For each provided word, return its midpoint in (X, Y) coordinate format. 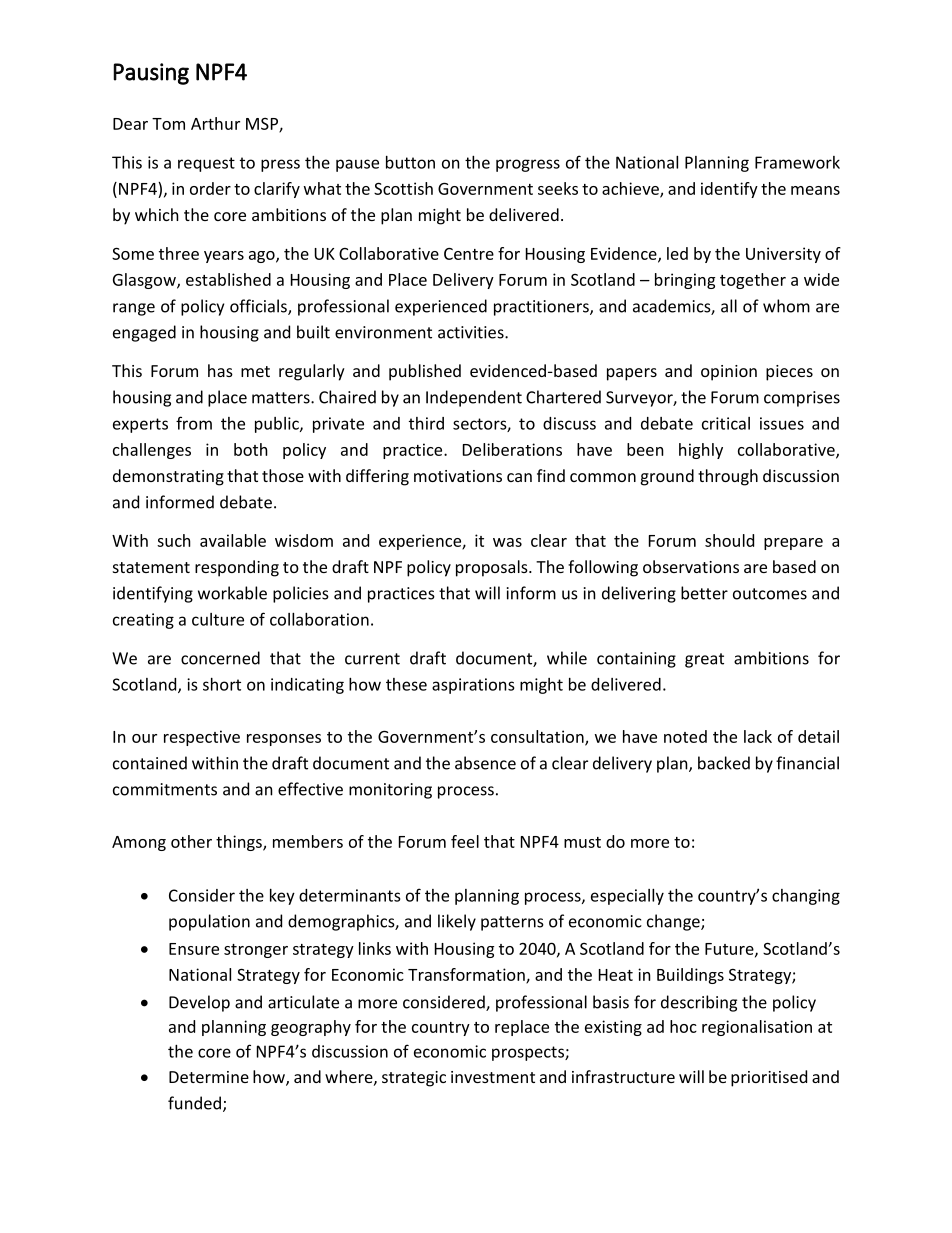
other (191, 841)
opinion (729, 373)
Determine (209, 1077)
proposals (493, 568)
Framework (797, 162)
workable (232, 593)
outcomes (770, 594)
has (220, 370)
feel (465, 841)
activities (472, 332)
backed (724, 763)
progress (528, 165)
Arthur (215, 123)
